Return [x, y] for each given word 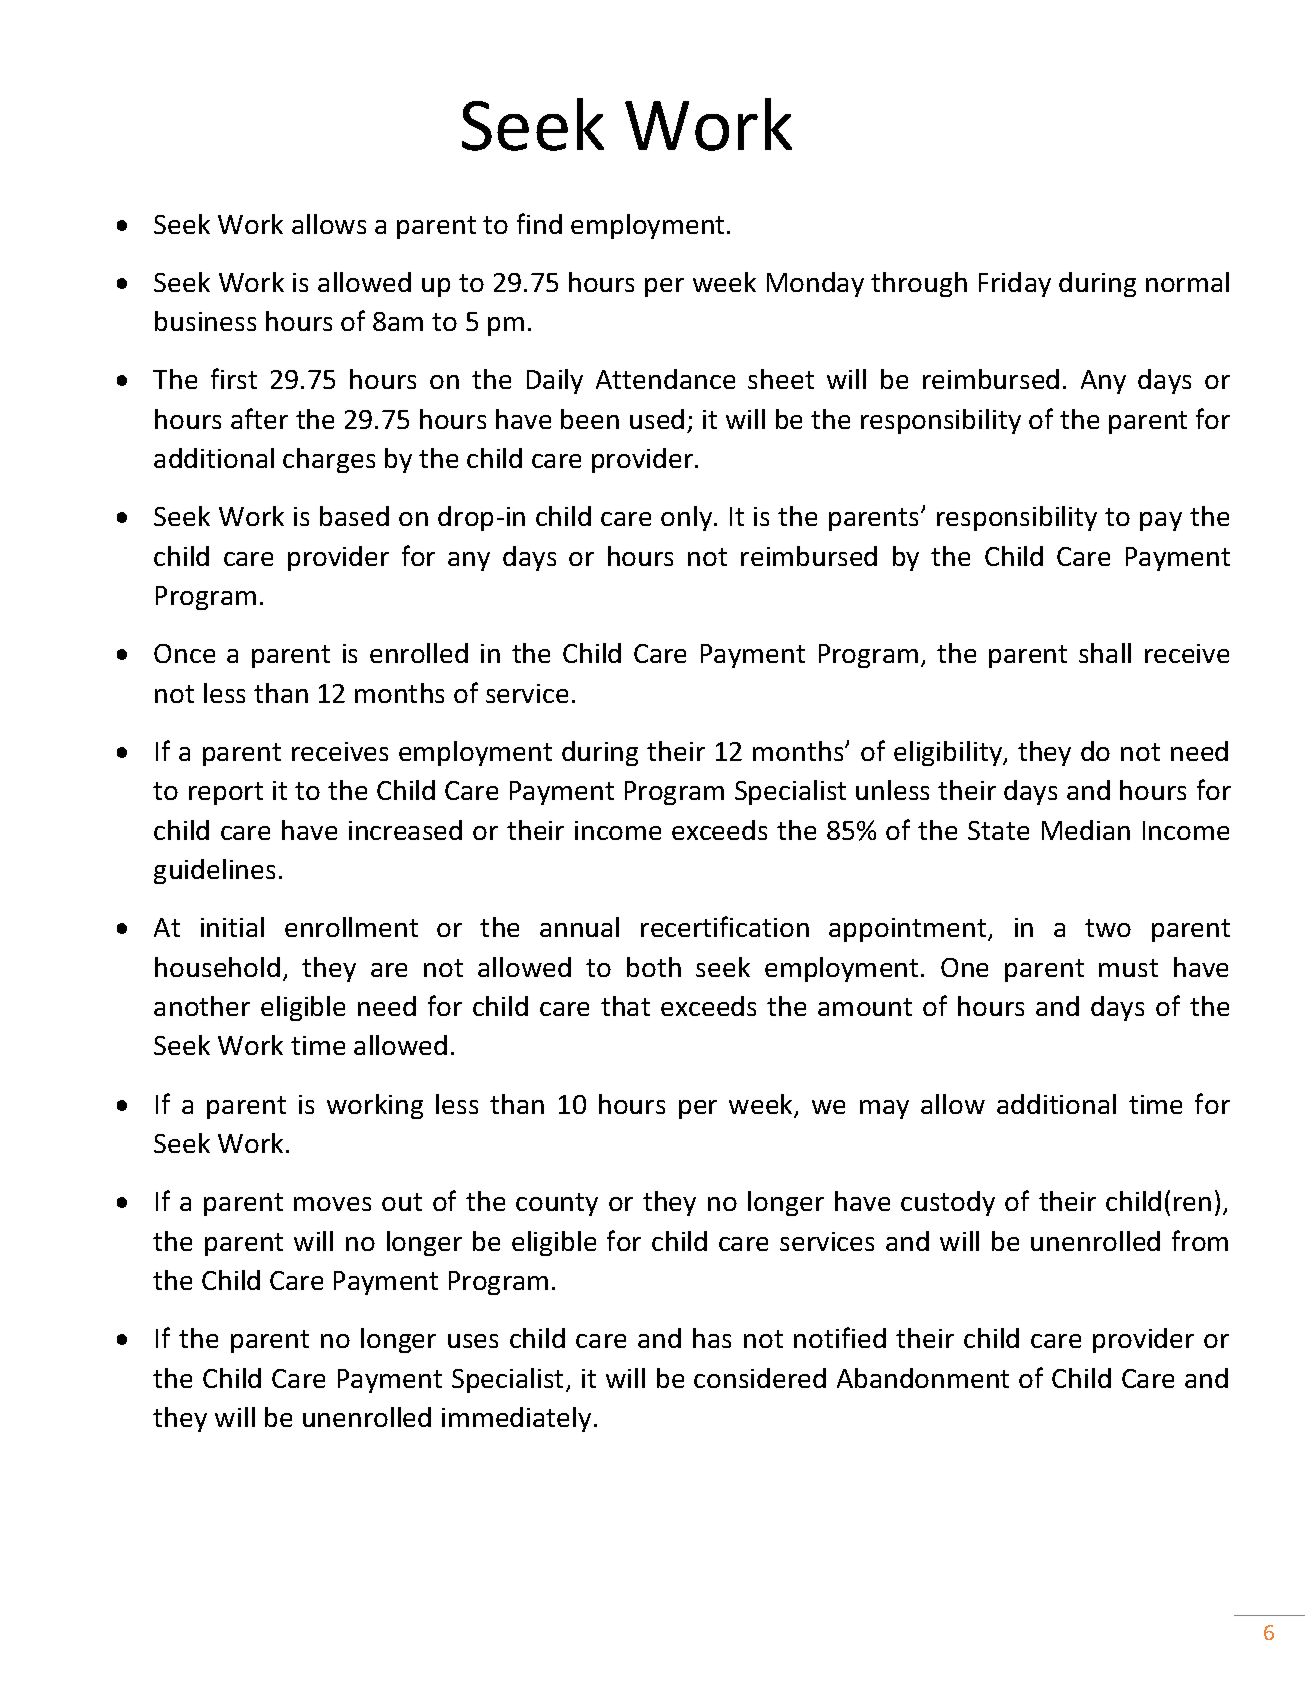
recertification [725, 926]
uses [473, 1341]
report [226, 793]
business [205, 321]
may [884, 1109]
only [688, 518]
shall [1105, 653]
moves [332, 1204]
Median [1086, 830]
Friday [1015, 284]
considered [760, 1378]
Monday [815, 284]
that [625, 1006]
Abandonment [923, 1378]
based [354, 516]
